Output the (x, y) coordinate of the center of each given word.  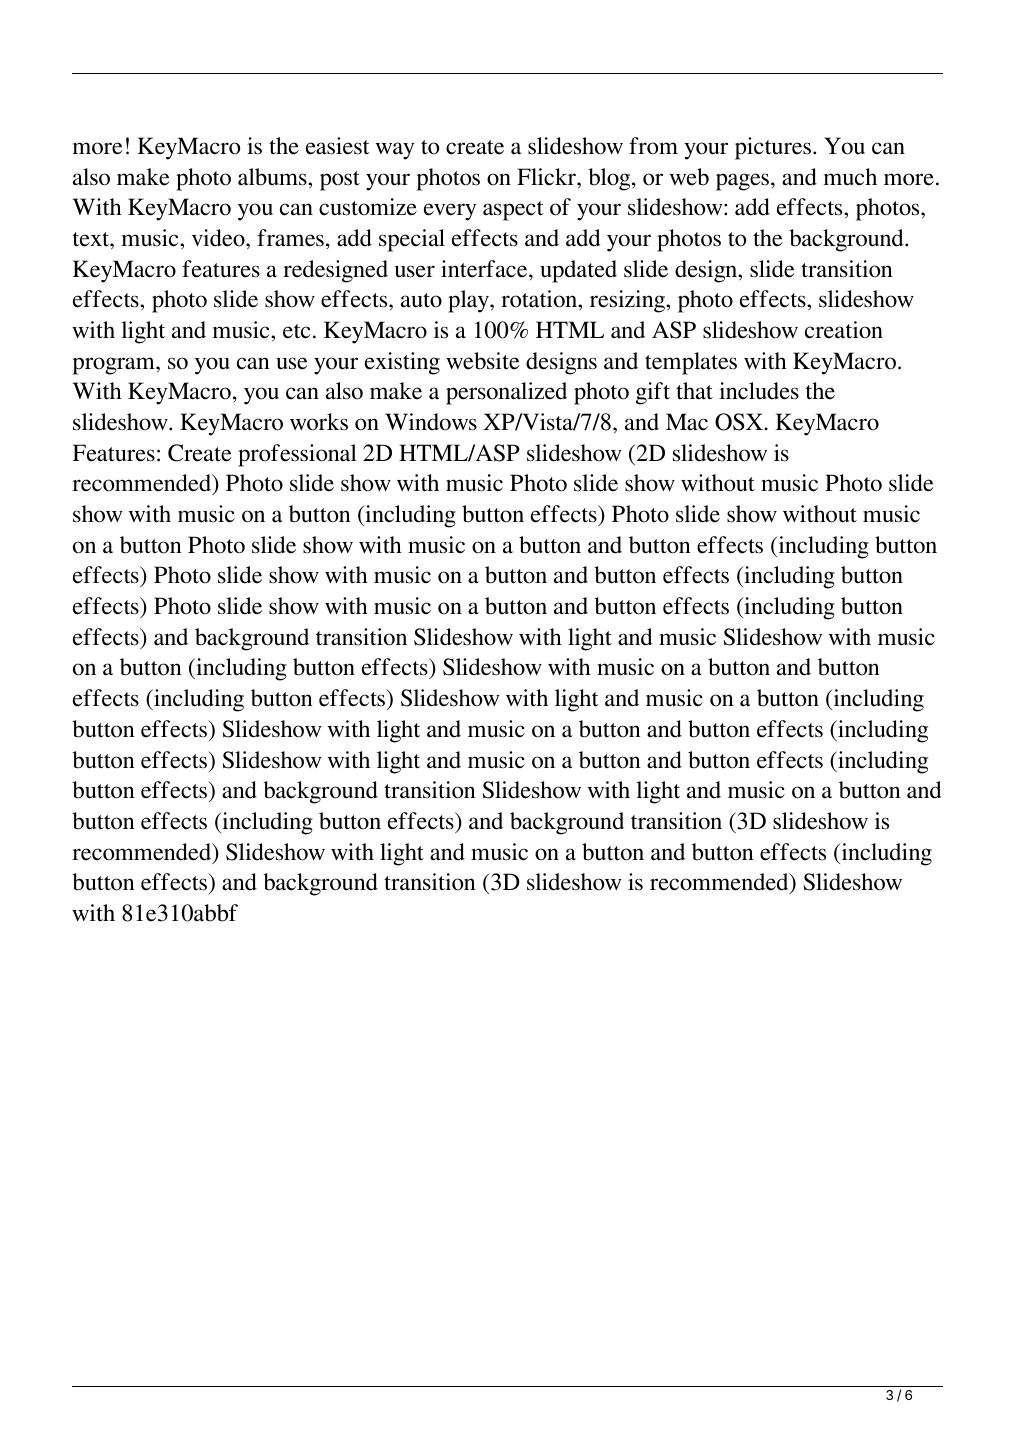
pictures (774, 148)
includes (759, 391)
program (115, 366)
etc (296, 331)
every (450, 212)
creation (844, 330)
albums (273, 177)
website (483, 361)
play (469, 301)
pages (744, 182)
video (219, 238)
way (395, 151)
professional (297, 455)
